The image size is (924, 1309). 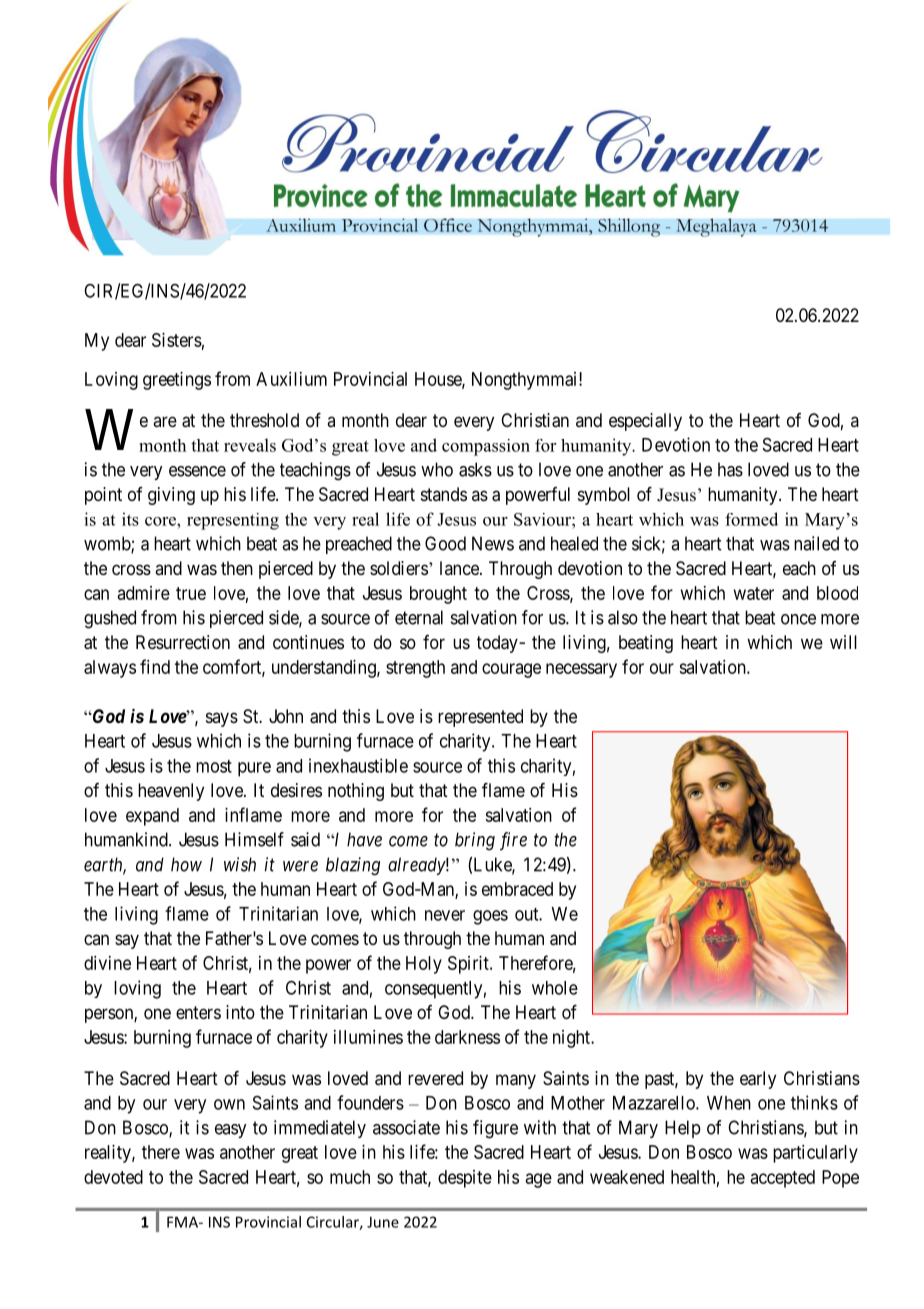 What do you see at coordinates (113, 1177) in the image?
I see `devoted` at bounding box center [113, 1177].
